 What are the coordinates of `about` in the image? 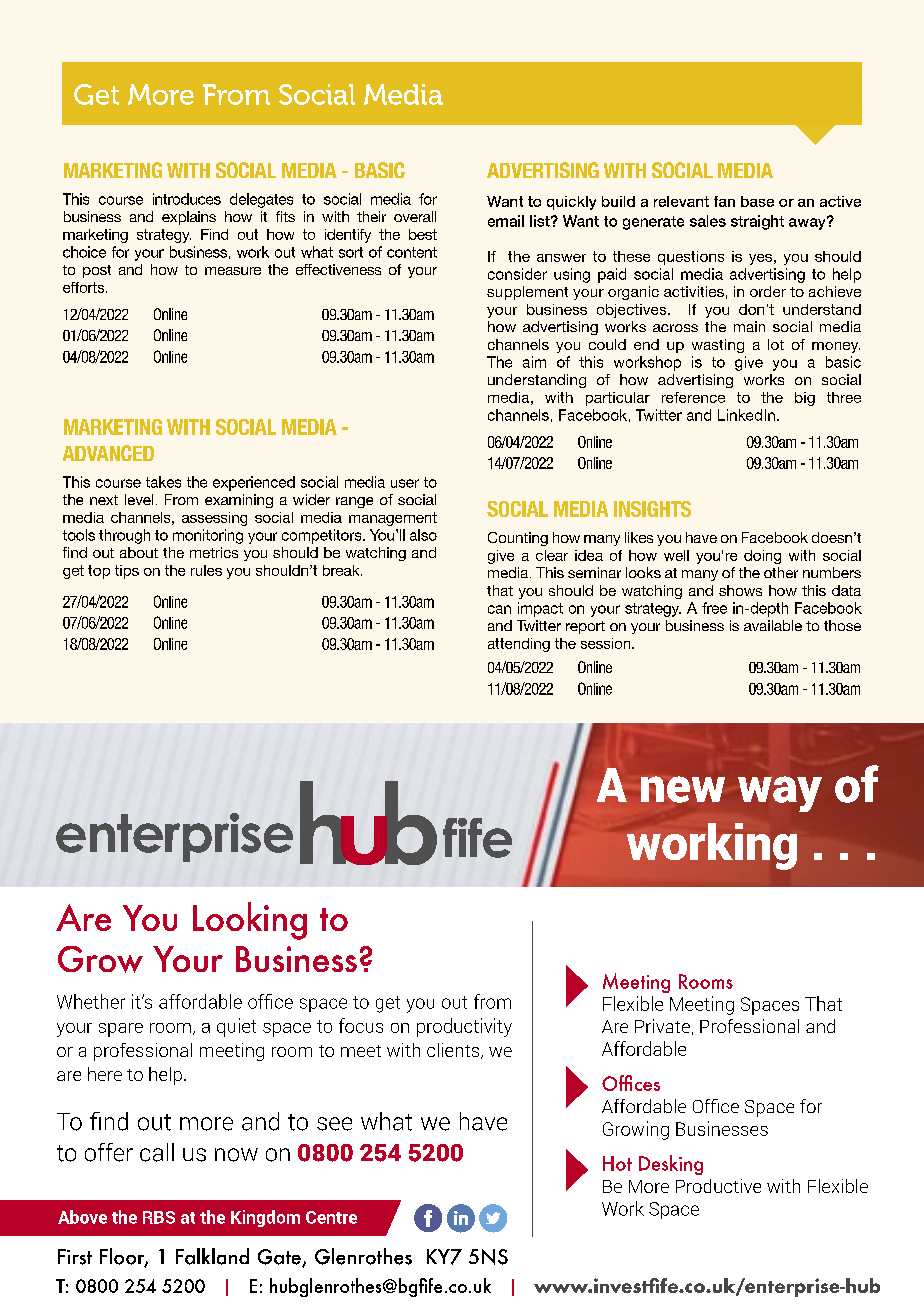 It's located at (139, 552).
